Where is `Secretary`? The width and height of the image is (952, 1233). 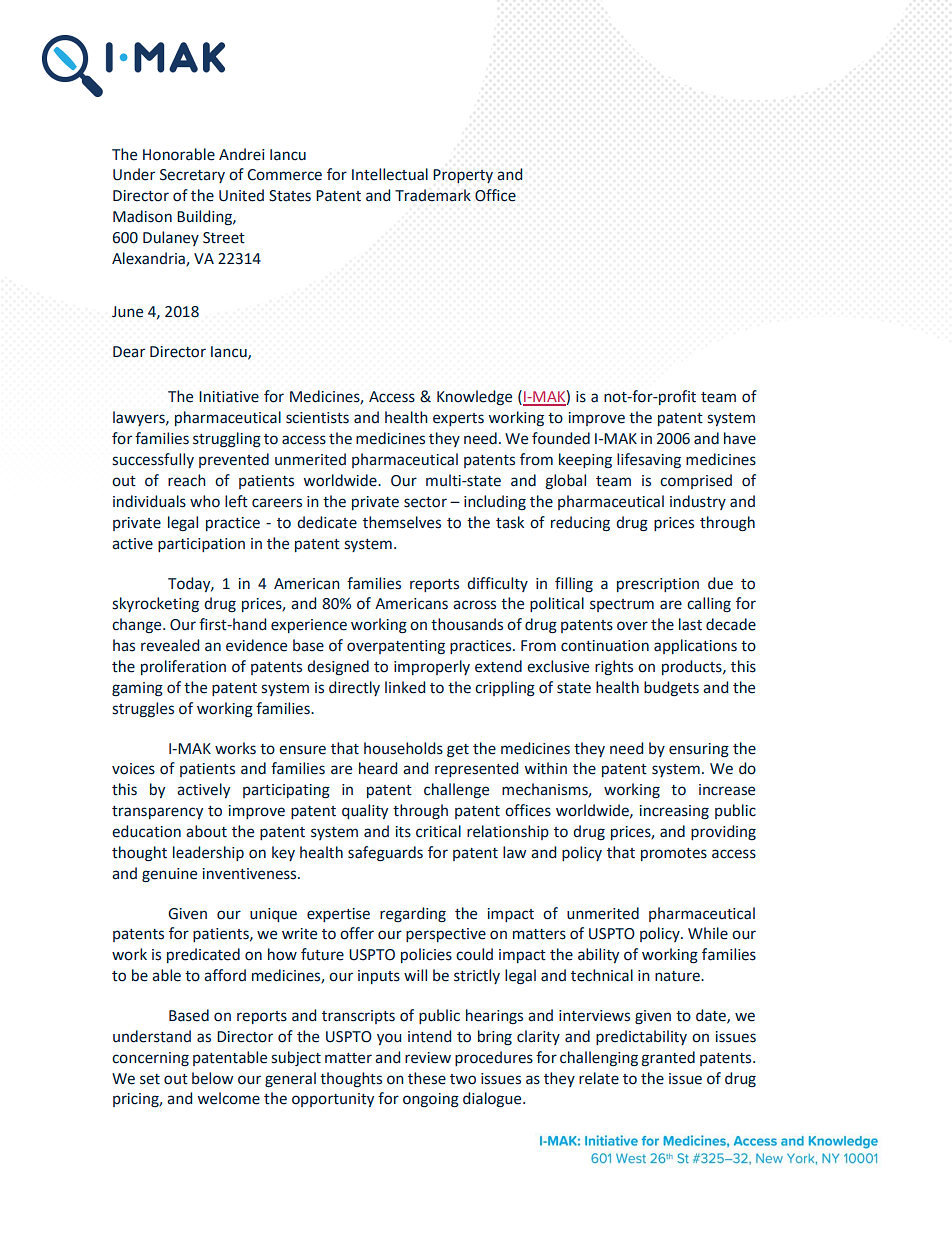 Secretary is located at coordinates (192, 176).
